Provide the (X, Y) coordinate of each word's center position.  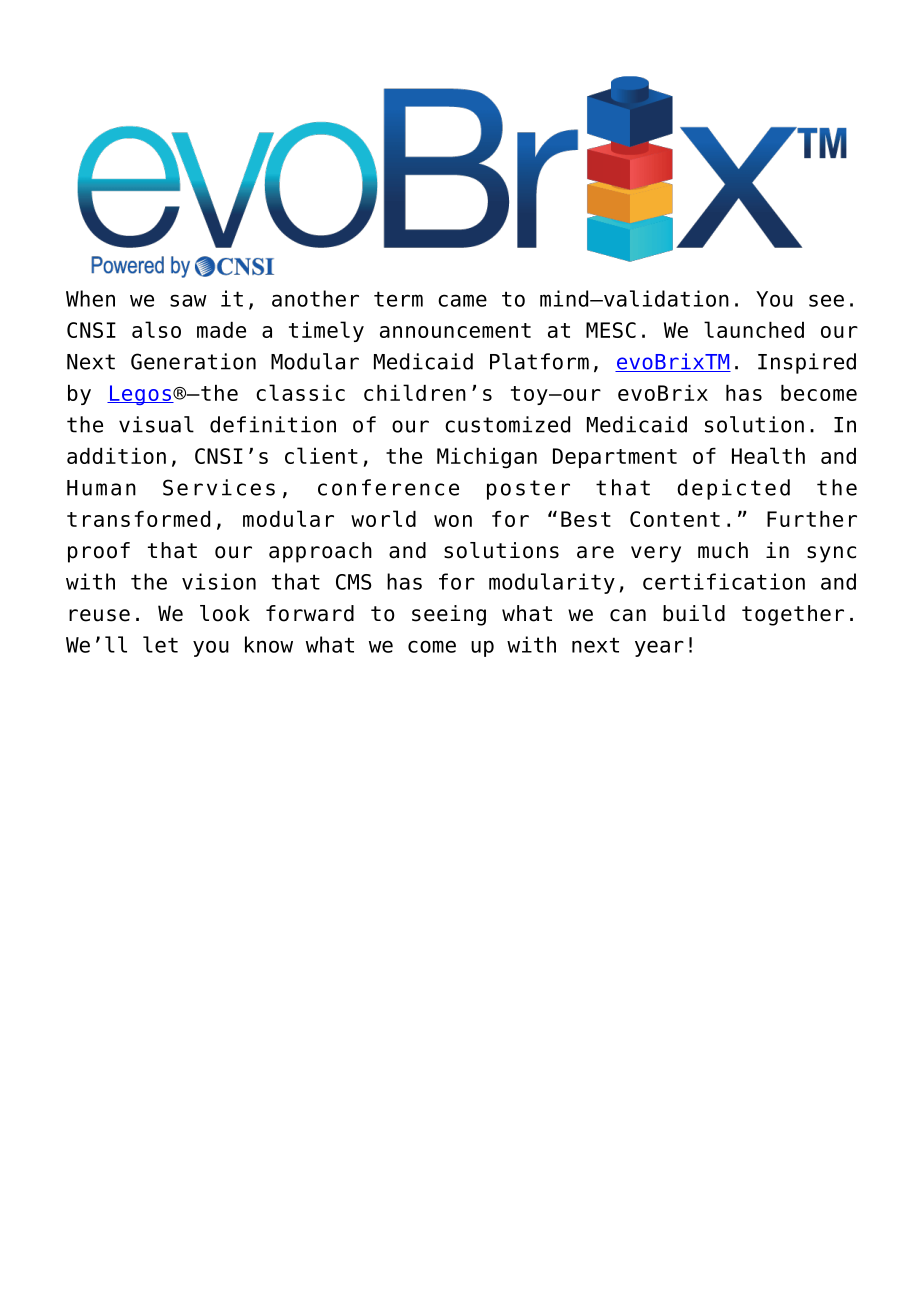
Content (675, 519)
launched (754, 329)
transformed (138, 519)
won (453, 521)
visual (156, 424)
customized (507, 424)
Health (768, 455)
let (160, 644)
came (462, 300)
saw (188, 300)
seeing (449, 615)
